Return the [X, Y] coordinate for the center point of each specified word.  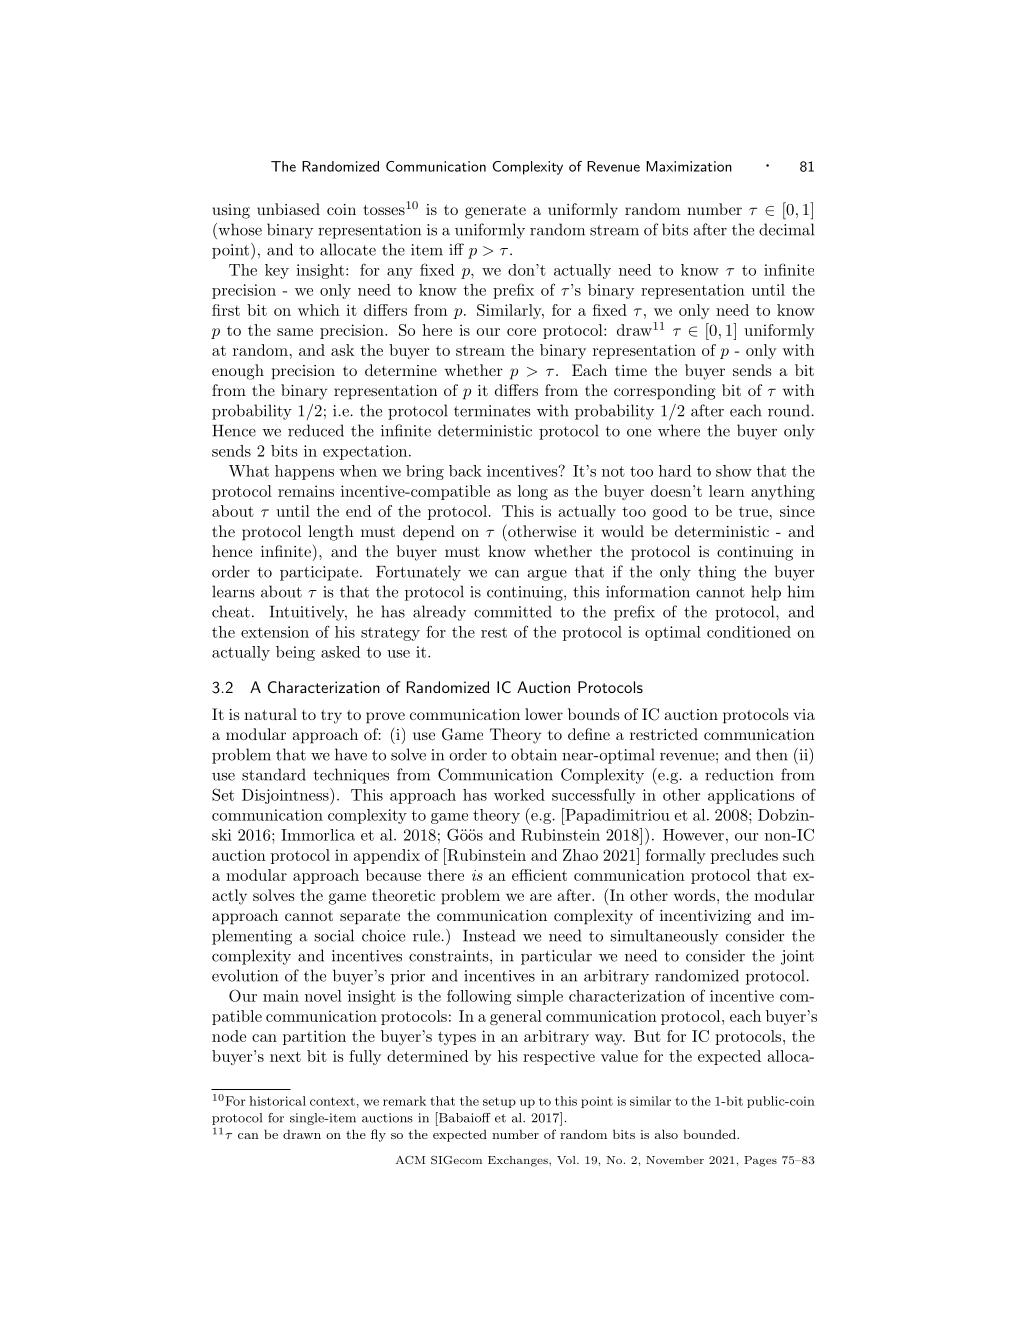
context [332, 1101]
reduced [316, 430]
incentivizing [705, 917]
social [334, 935]
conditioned [749, 632]
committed [513, 611]
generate [495, 212]
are [541, 897]
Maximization [689, 166]
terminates [492, 411]
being [295, 653]
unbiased [288, 209]
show [734, 471]
